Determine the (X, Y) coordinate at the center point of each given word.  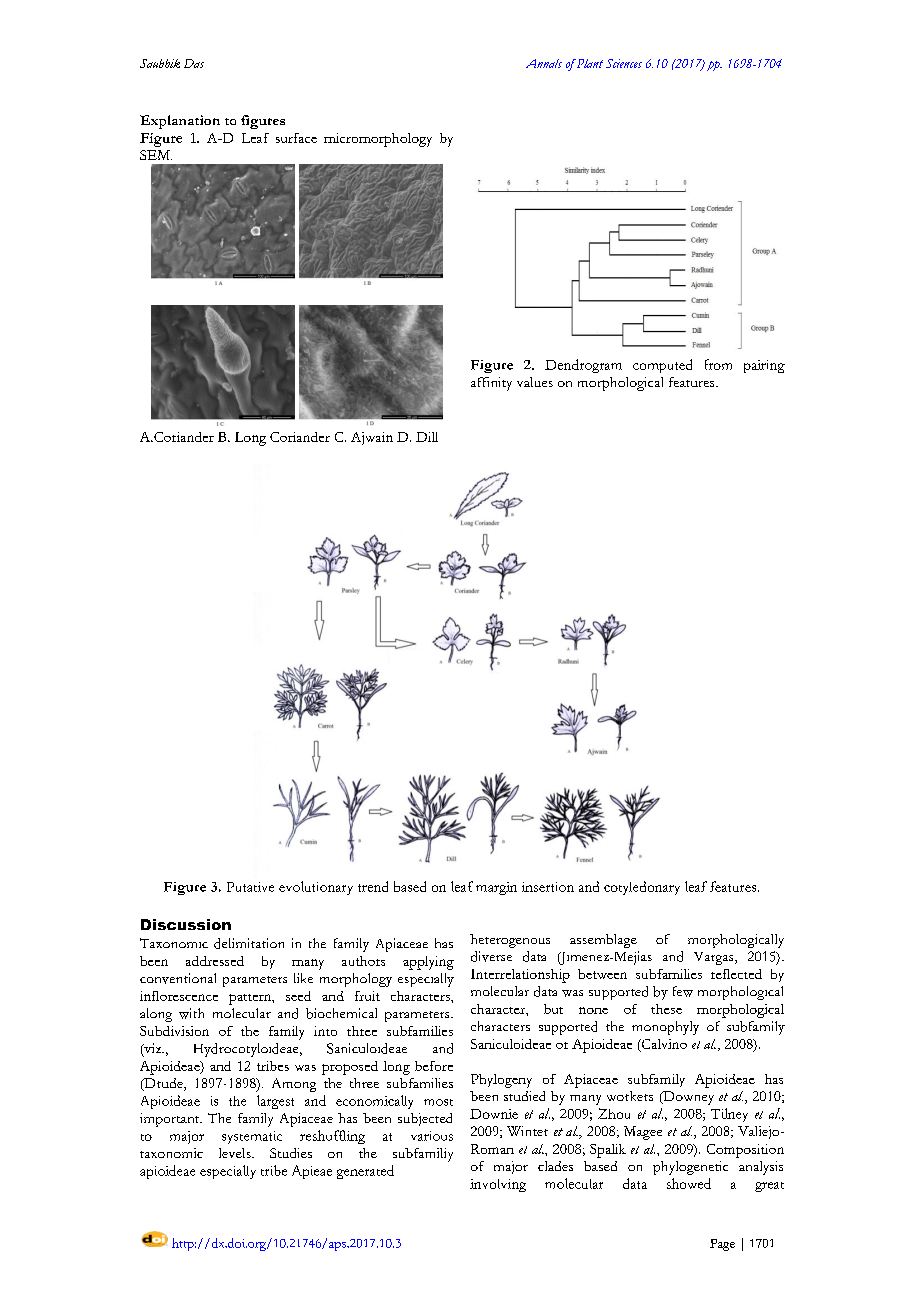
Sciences (624, 63)
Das (194, 63)
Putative (250, 887)
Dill (427, 437)
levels (236, 1153)
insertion (548, 887)
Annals (544, 63)
